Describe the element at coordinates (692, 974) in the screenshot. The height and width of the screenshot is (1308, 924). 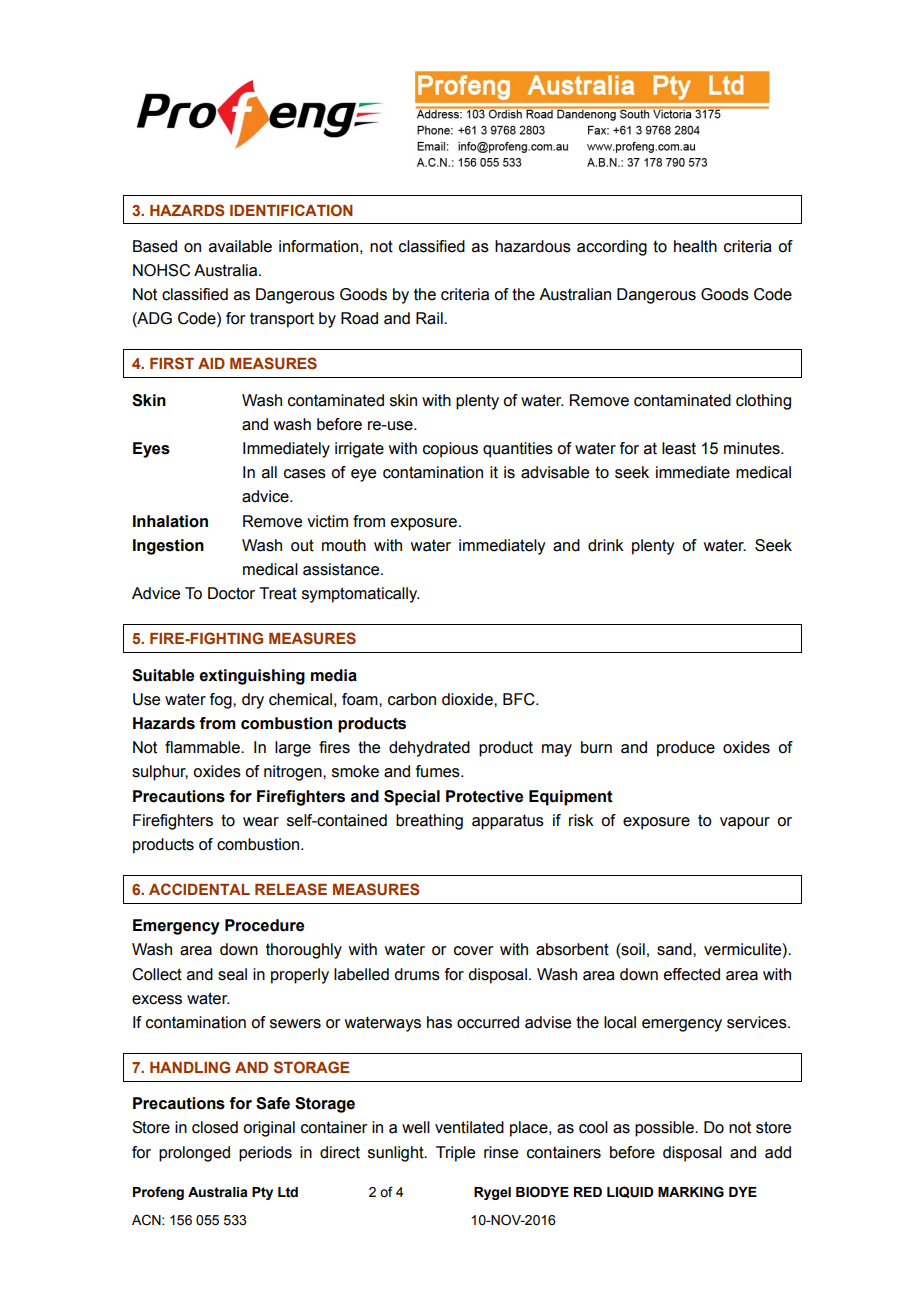
I see `effected` at that location.
